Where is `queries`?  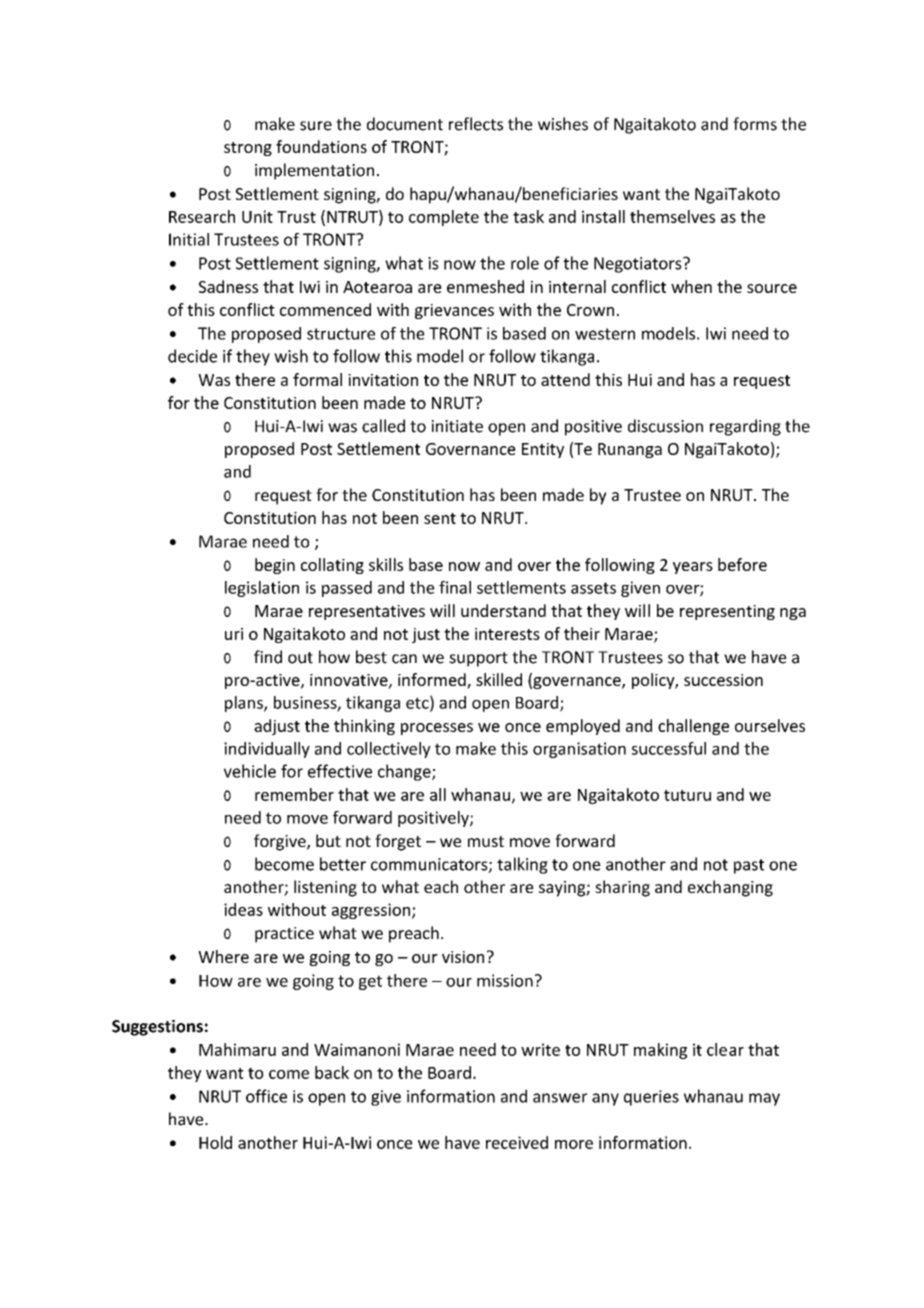
queries is located at coordinates (651, 1098).
